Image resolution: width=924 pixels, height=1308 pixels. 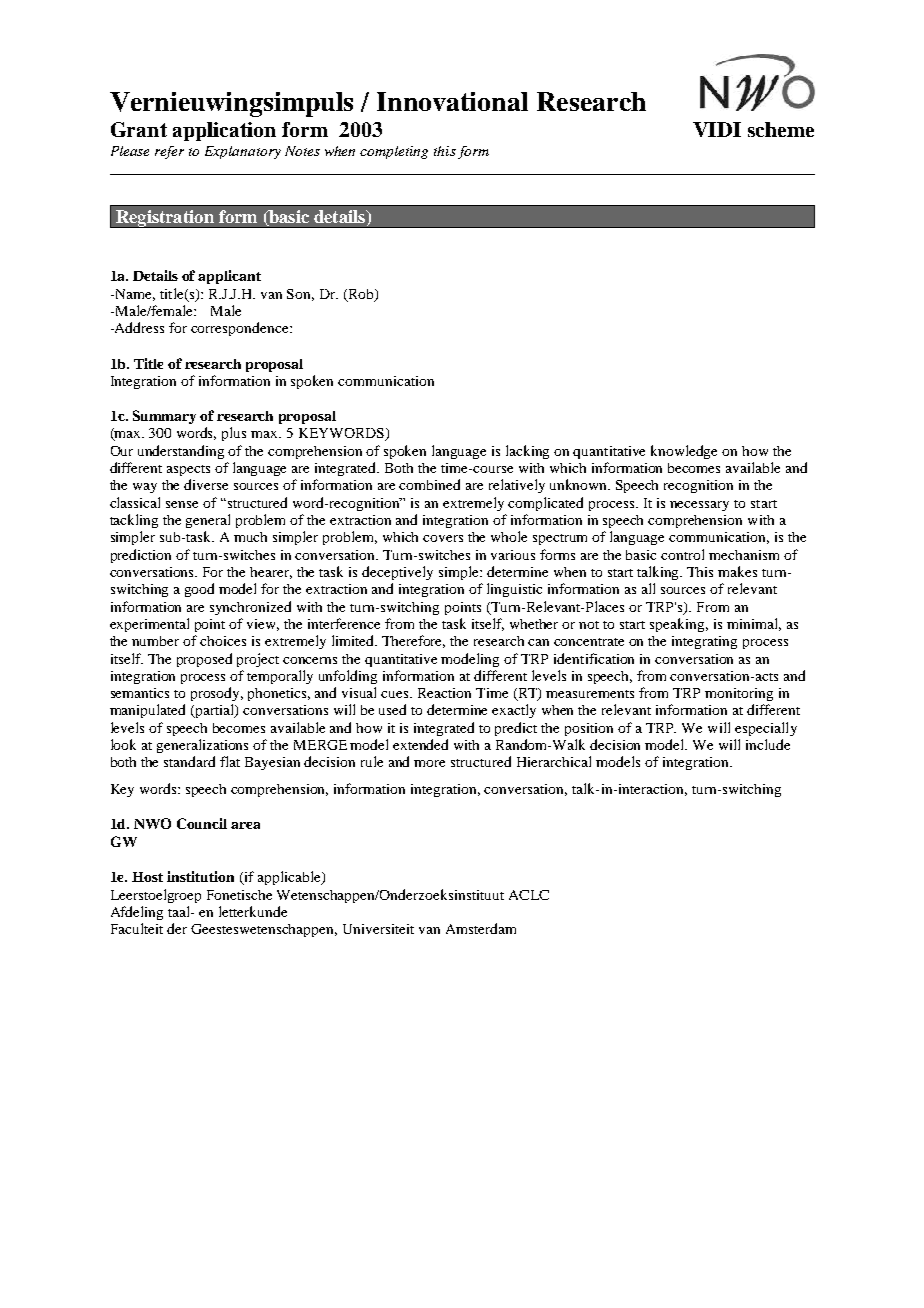 I want to click on institution, so click(x=200, y=876).
